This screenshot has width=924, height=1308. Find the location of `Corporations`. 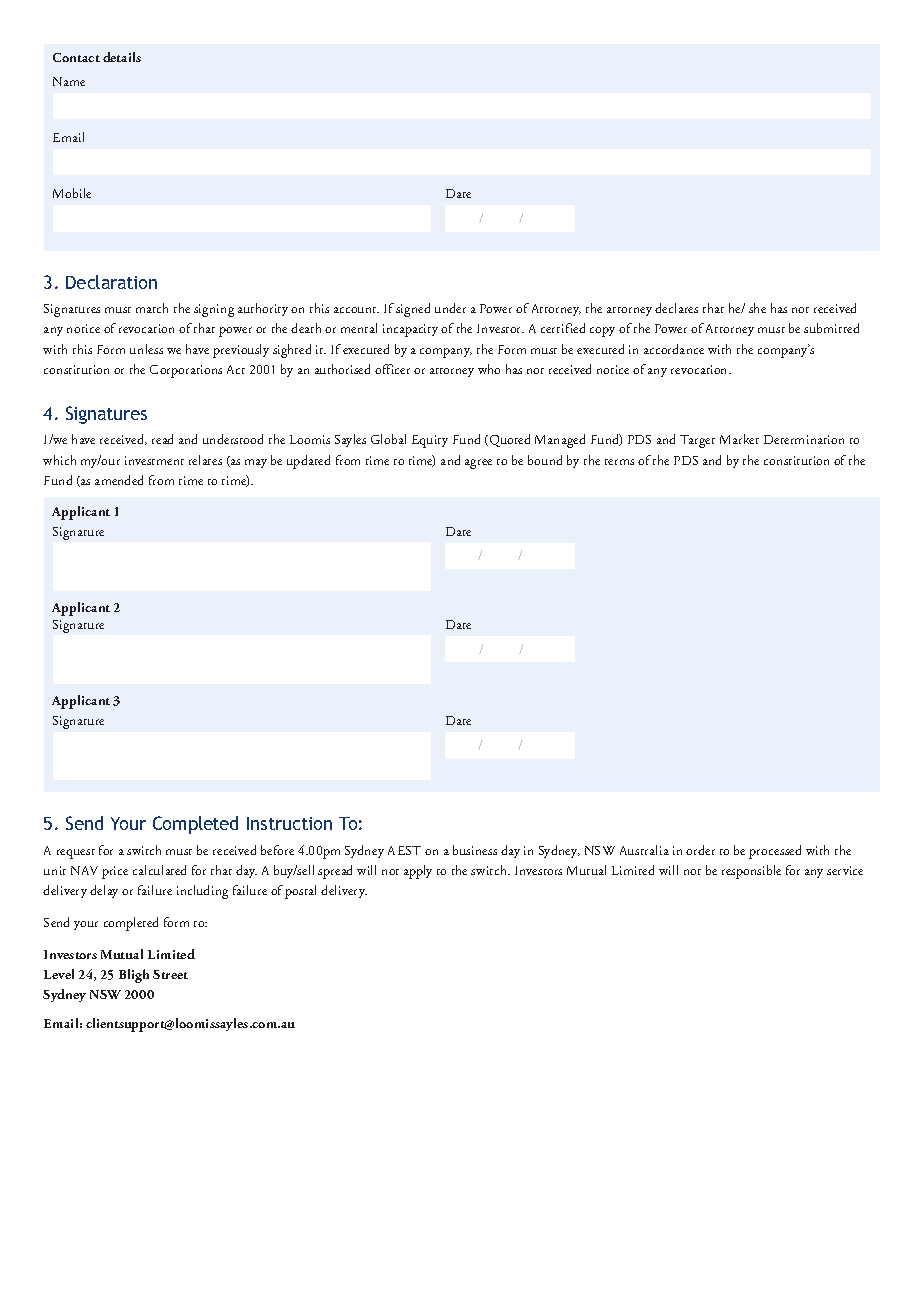

Corporations is located at coordinates (186, 371).
